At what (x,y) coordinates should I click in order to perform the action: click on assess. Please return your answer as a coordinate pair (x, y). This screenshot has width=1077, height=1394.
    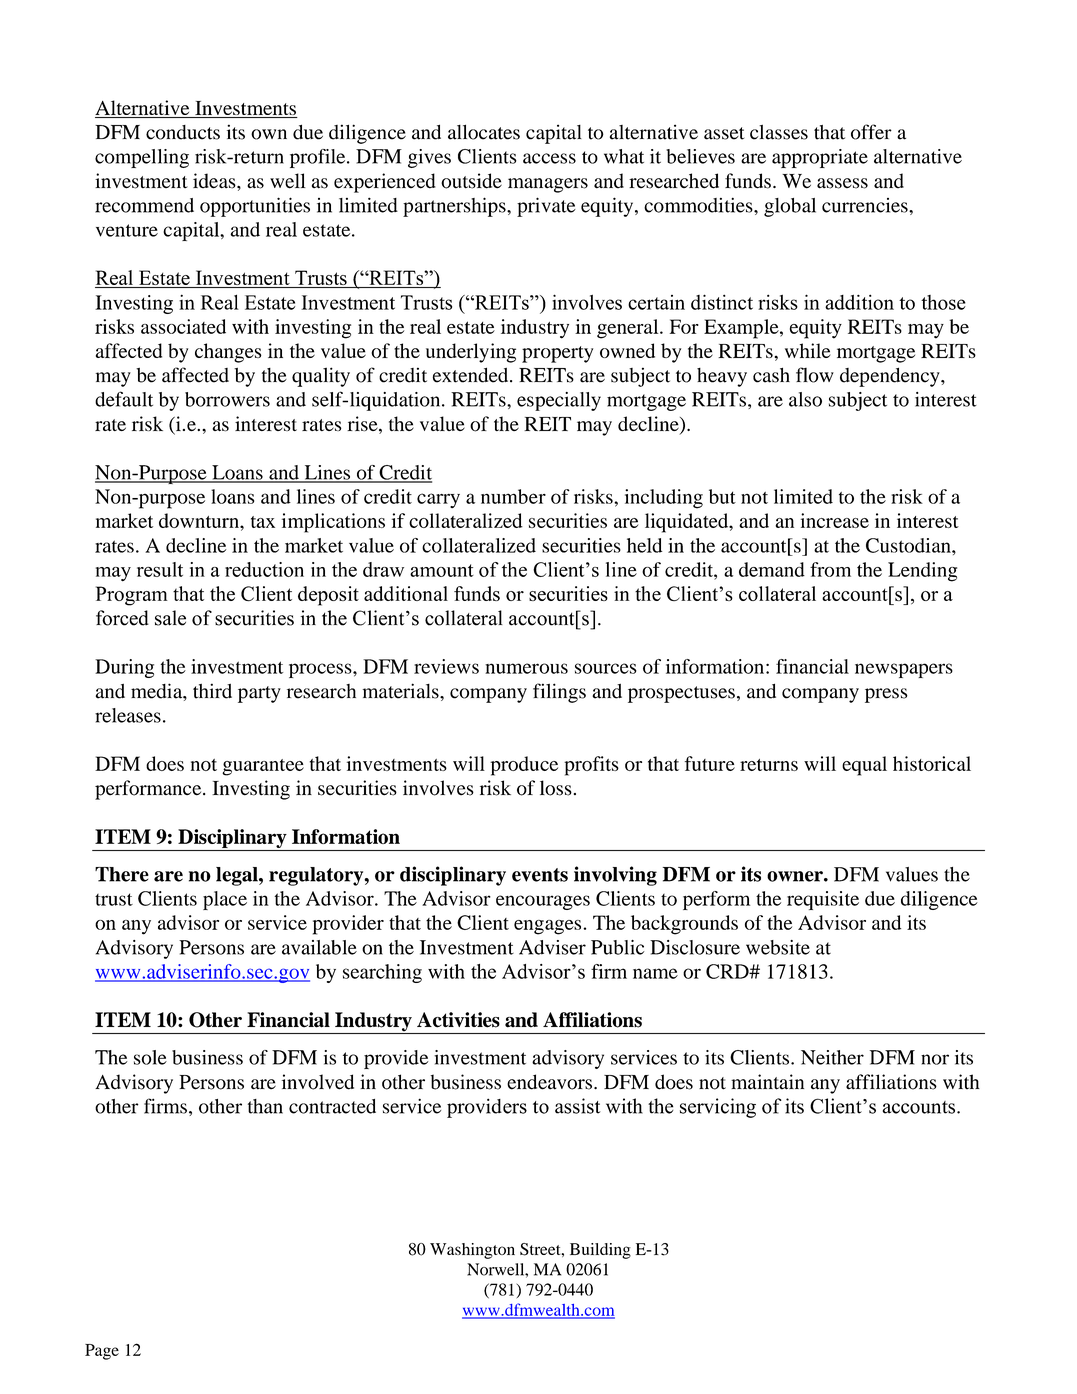
    Looking at the image, I should click on (842, 183).
